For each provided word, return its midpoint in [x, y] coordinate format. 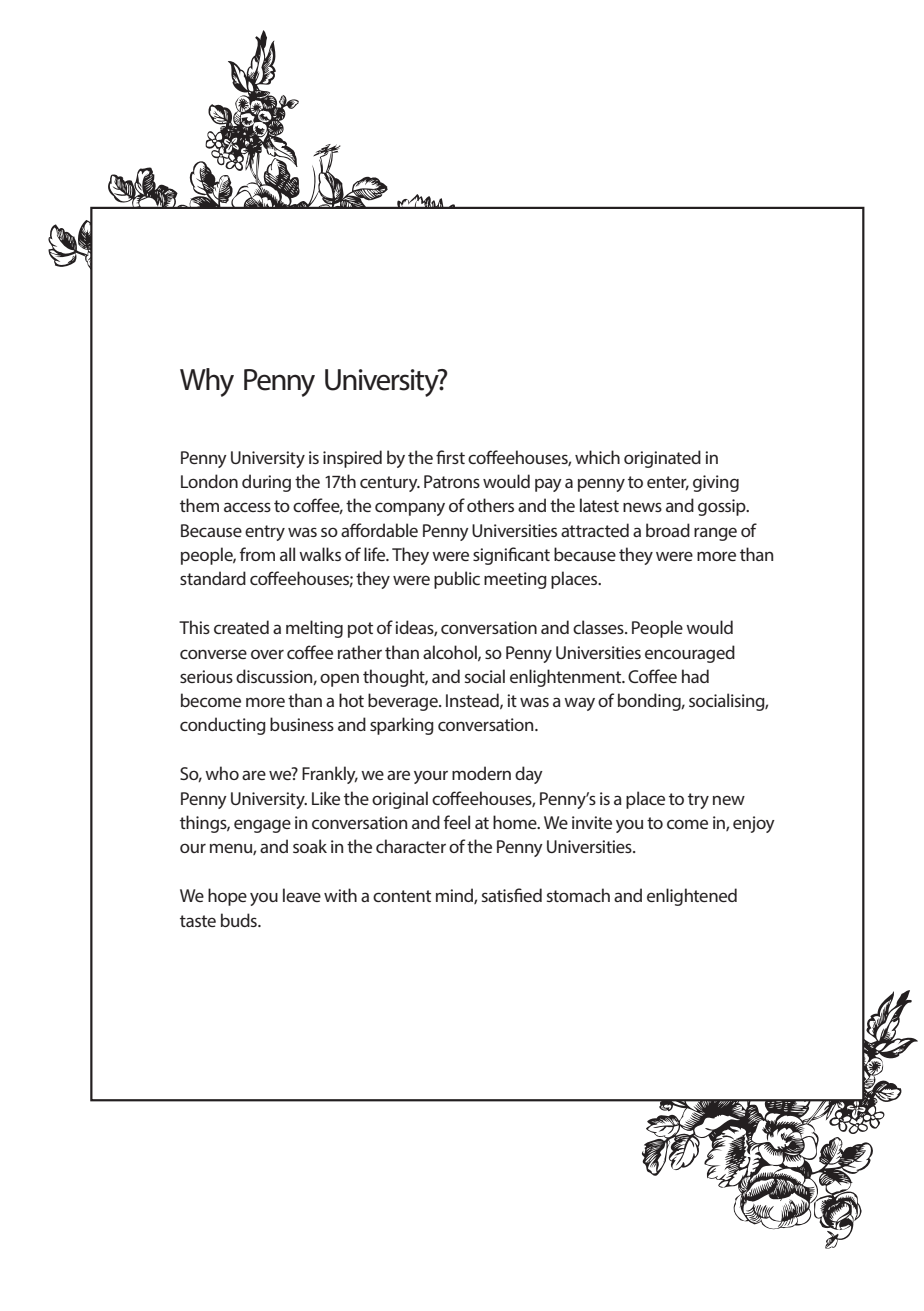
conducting [223, 726]
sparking [402, 726]
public [457, 580]
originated [662, 459]
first [450, 457]
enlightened [692, 897]
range [715, 534]
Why [207, 382]
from [257, 554]
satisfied [512, 895]
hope [227, 897]
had [695, 676]
